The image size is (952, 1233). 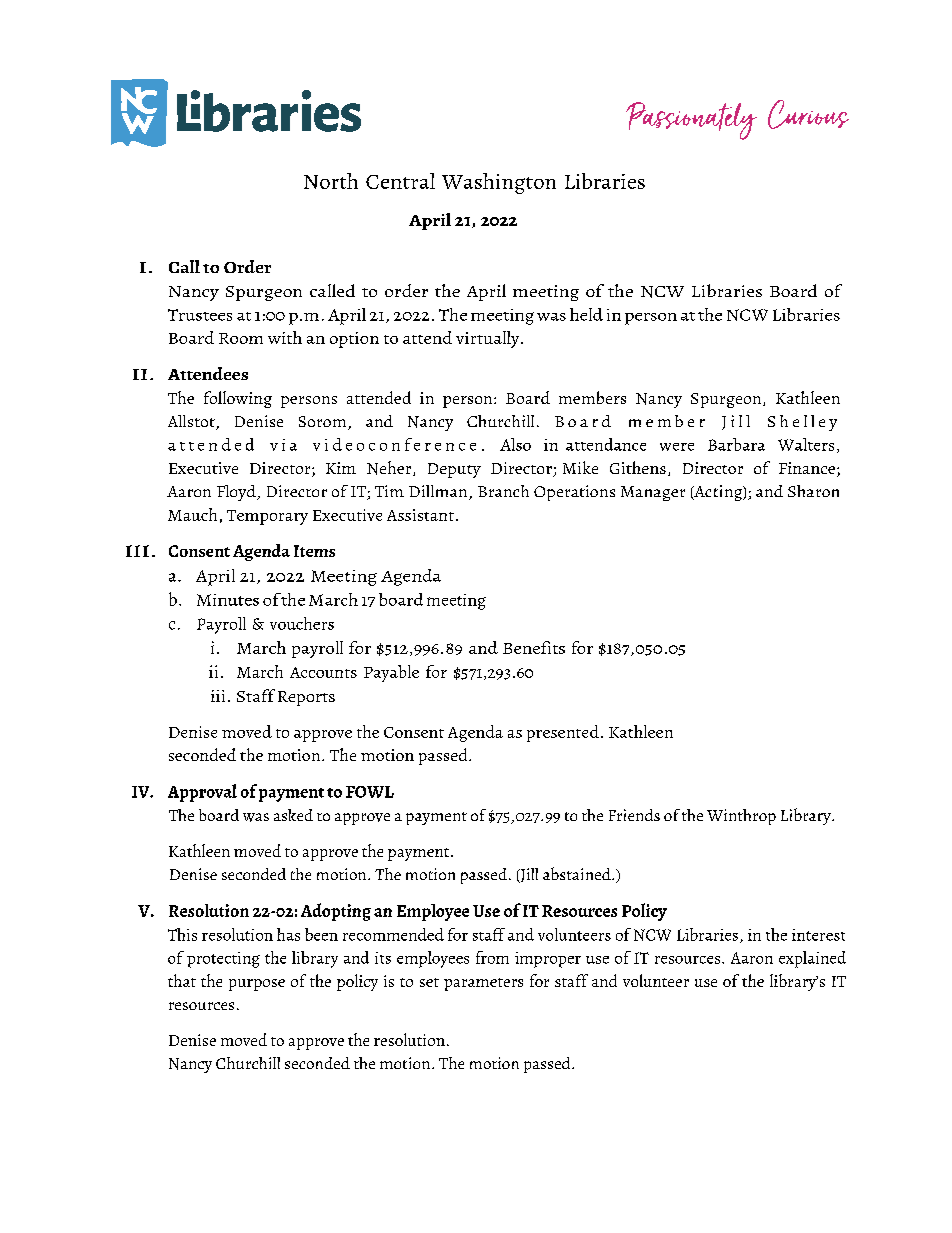 What do you see at coordinates (586, 314) in the page?
I see `held` at bounding box center [586, 314].
